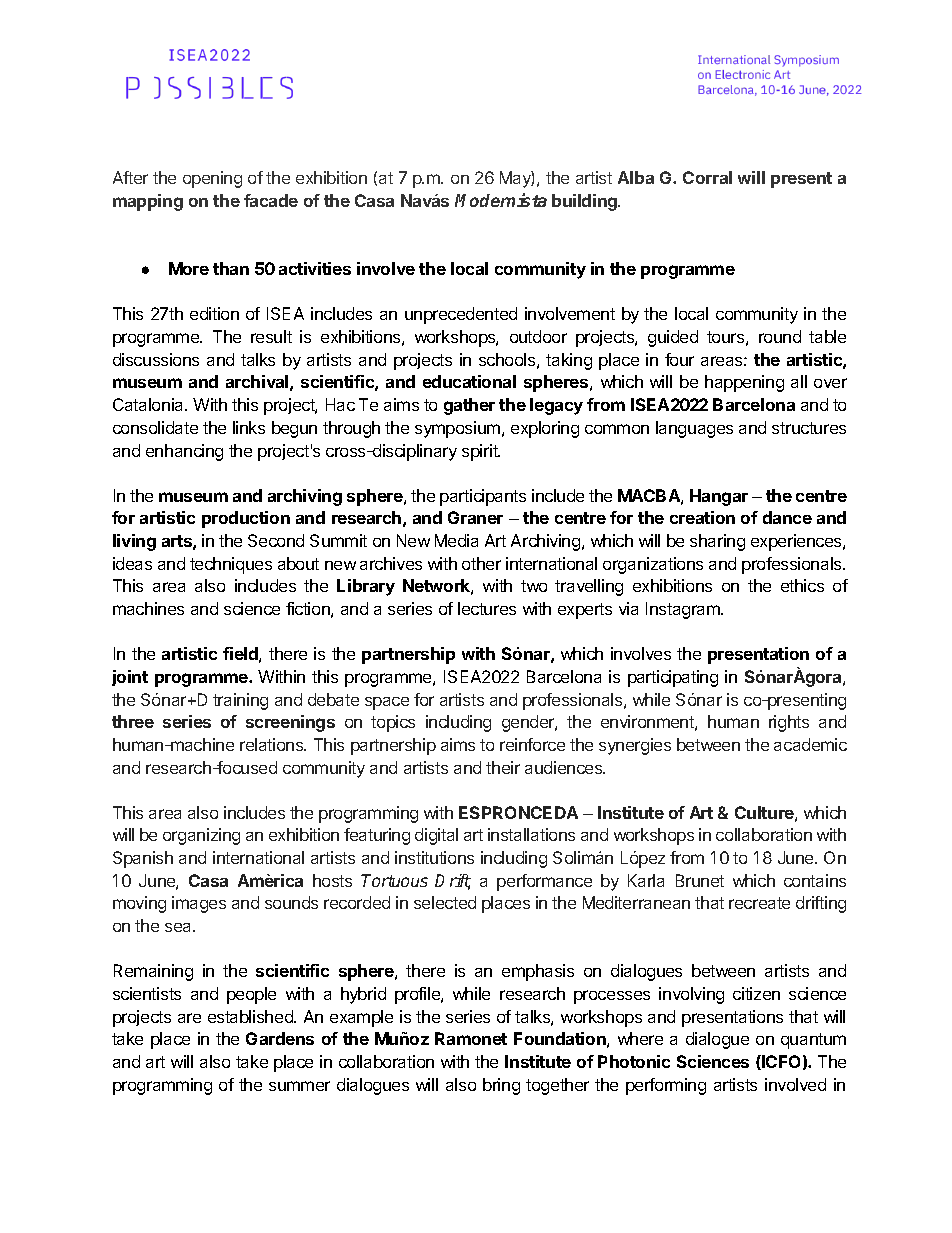 This screenshot has height=1233, width=952. What do you see at coordinates (719, 497) in the screenshot?
I see `Hangar` at bounding box center [719, 497].
